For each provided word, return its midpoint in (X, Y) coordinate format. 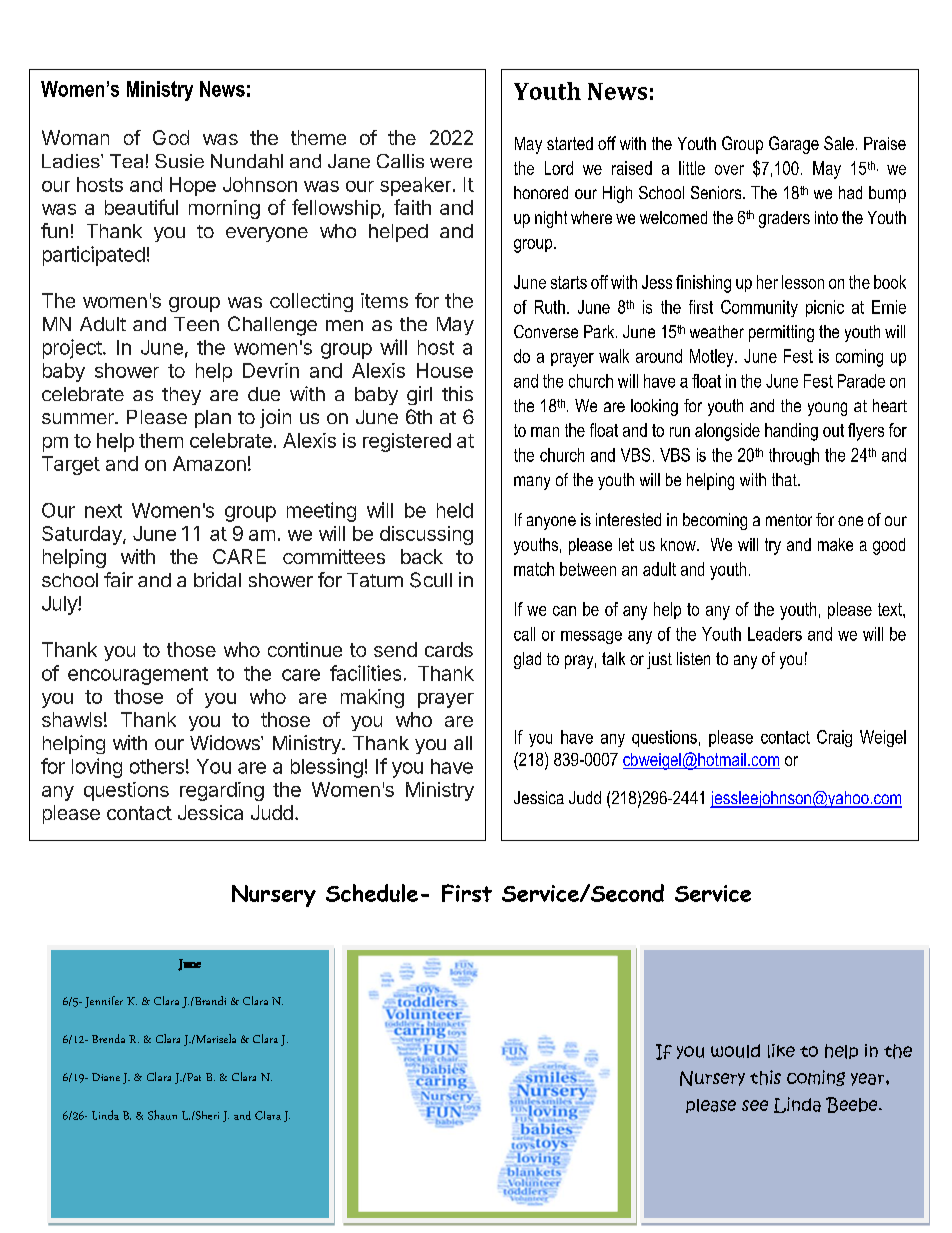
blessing (327, 768)
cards (449, 649)
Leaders (775, 634)
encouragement (138, 676)
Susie (179, 161)
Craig (834, 738)
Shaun (162, 1115)
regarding (222, 791)
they (181, 396)
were (451, 163)
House (445, 370)
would (735, 1051)
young (827, 409)
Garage (794, 145)
